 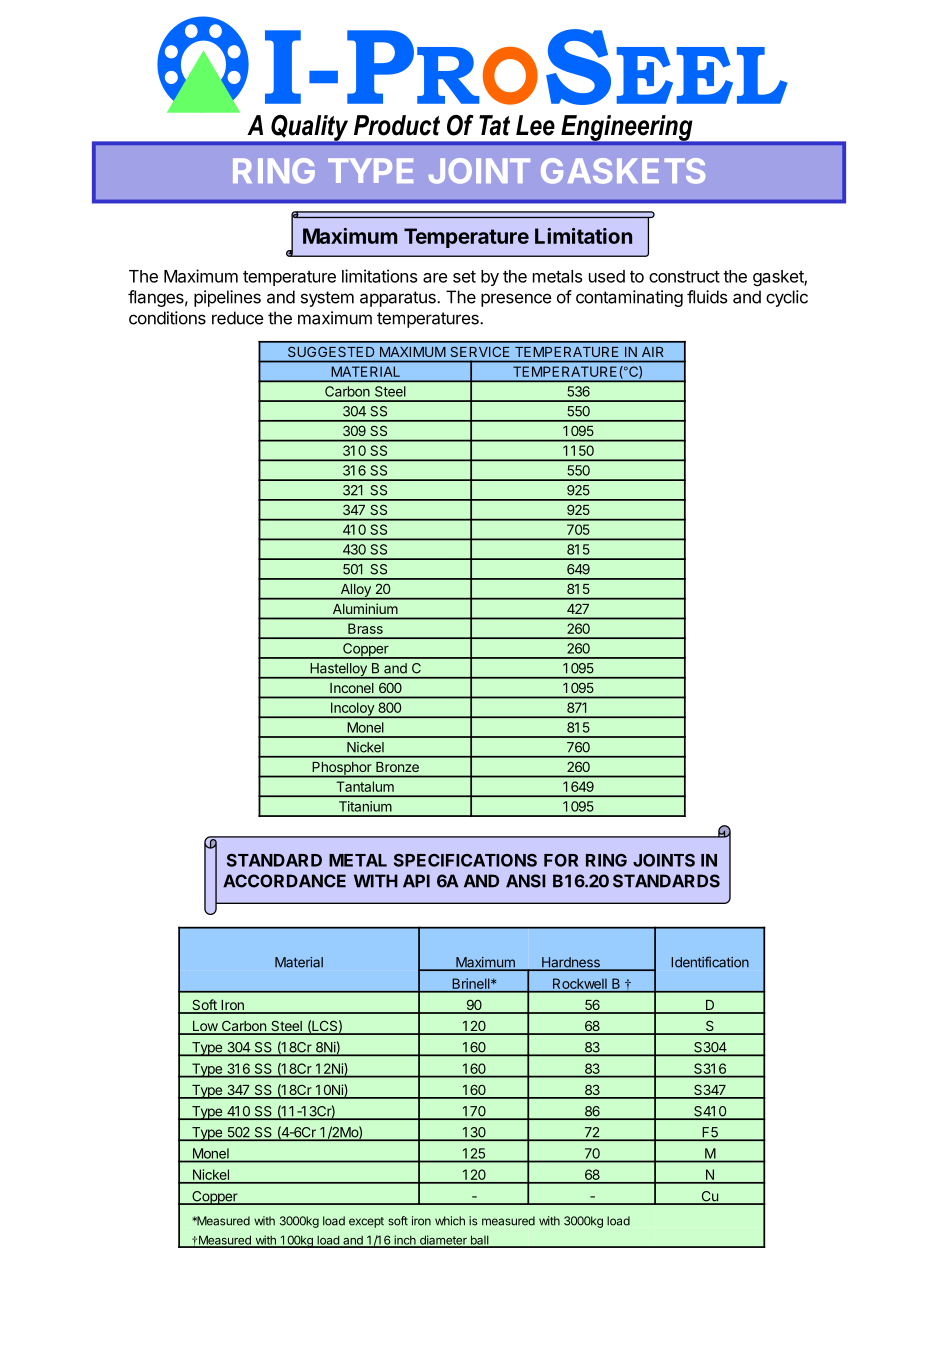 What do you see at coordinates (284, 881) in the image?
I see `ACCORDANCE` at bounding box center [284, 881].
